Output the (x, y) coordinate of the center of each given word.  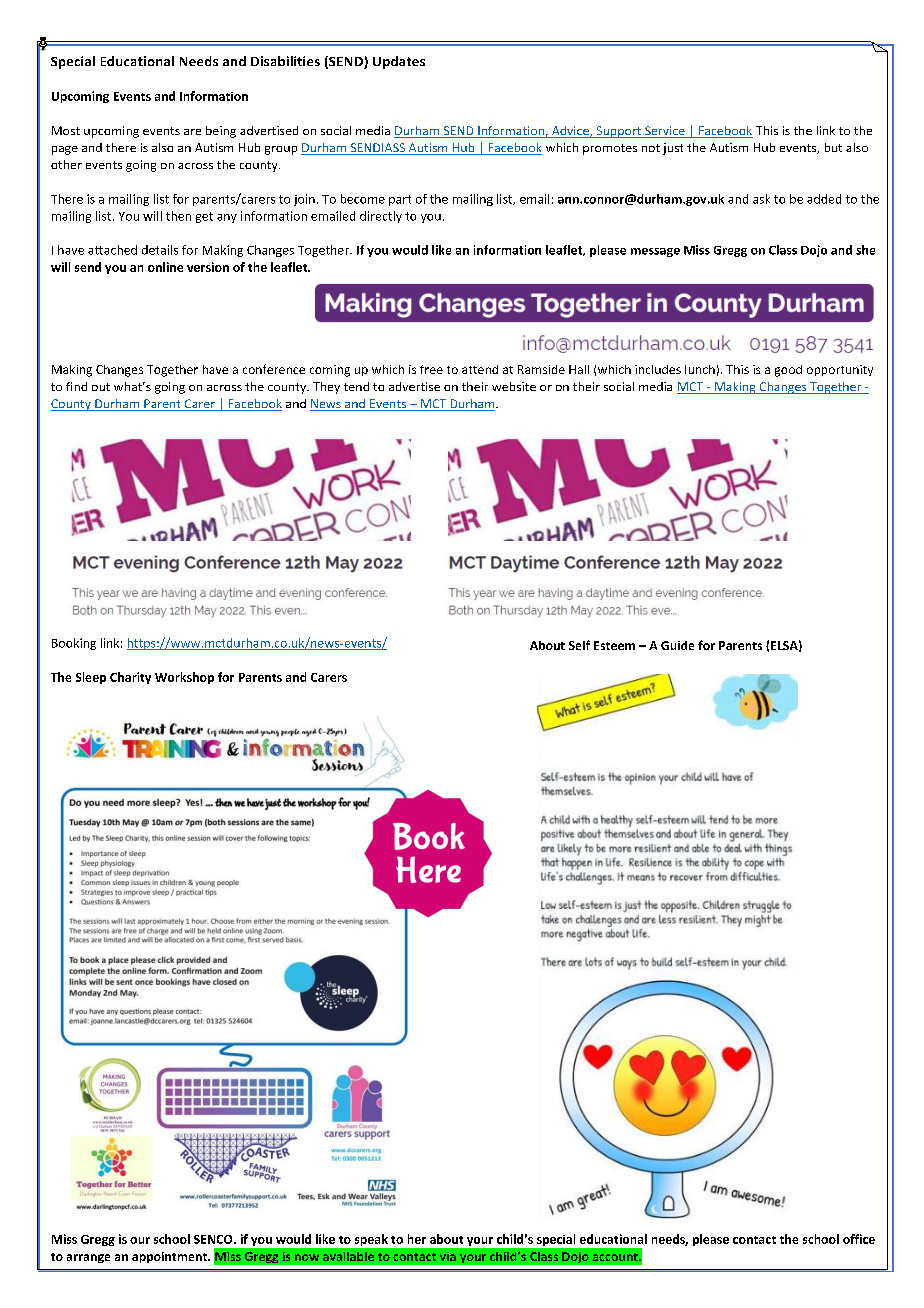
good (788, 371)
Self (579, 645)
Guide (677, 645)
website (514, 386)
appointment (170, 1257)
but (833, 147)
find (76, 386)
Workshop (184, 678)
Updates (399, 62)
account (616, 1257)
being (221, 132)
